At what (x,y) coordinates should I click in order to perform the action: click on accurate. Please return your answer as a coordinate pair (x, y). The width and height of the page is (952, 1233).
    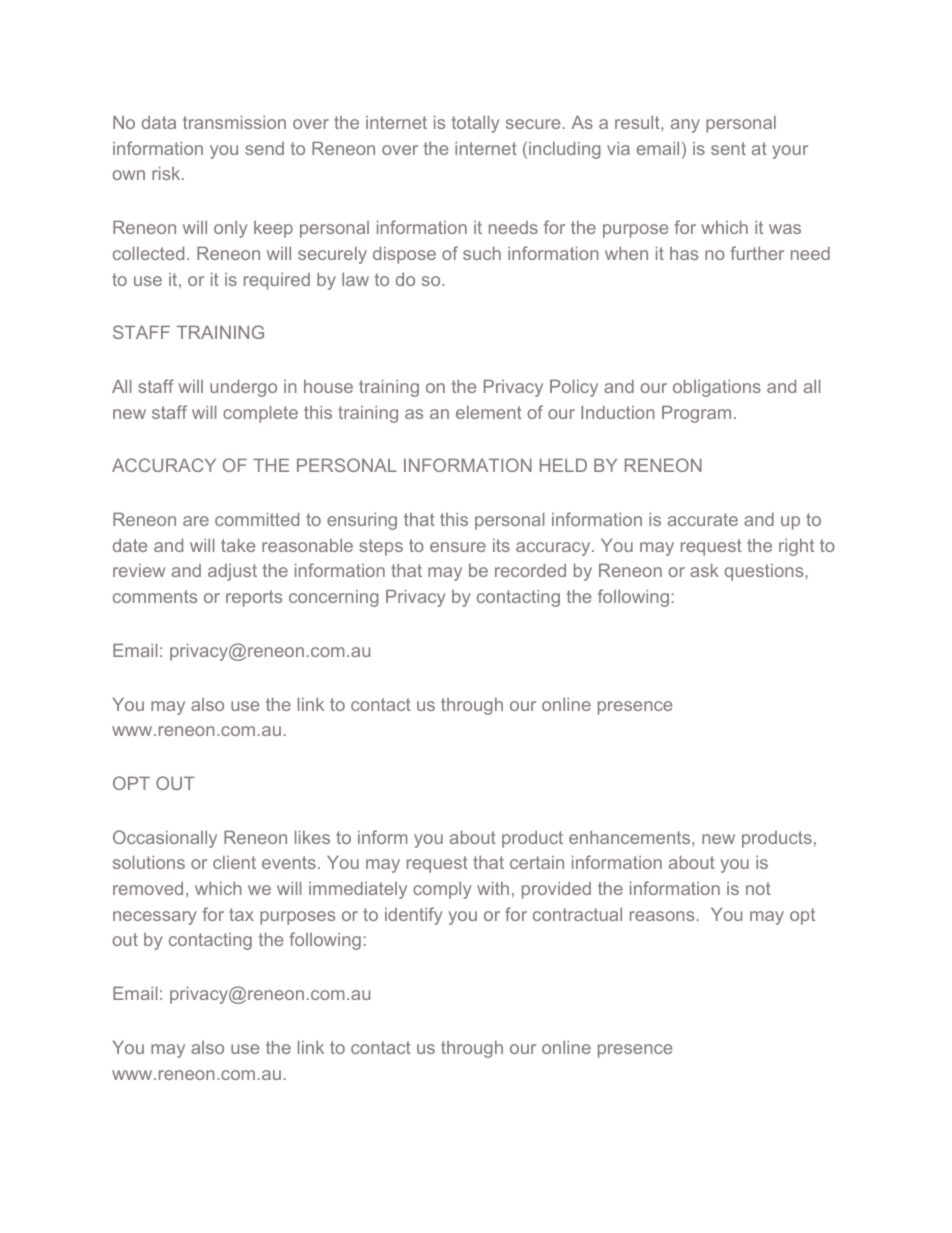
    Looking at the image, I should click on (703, 519).
